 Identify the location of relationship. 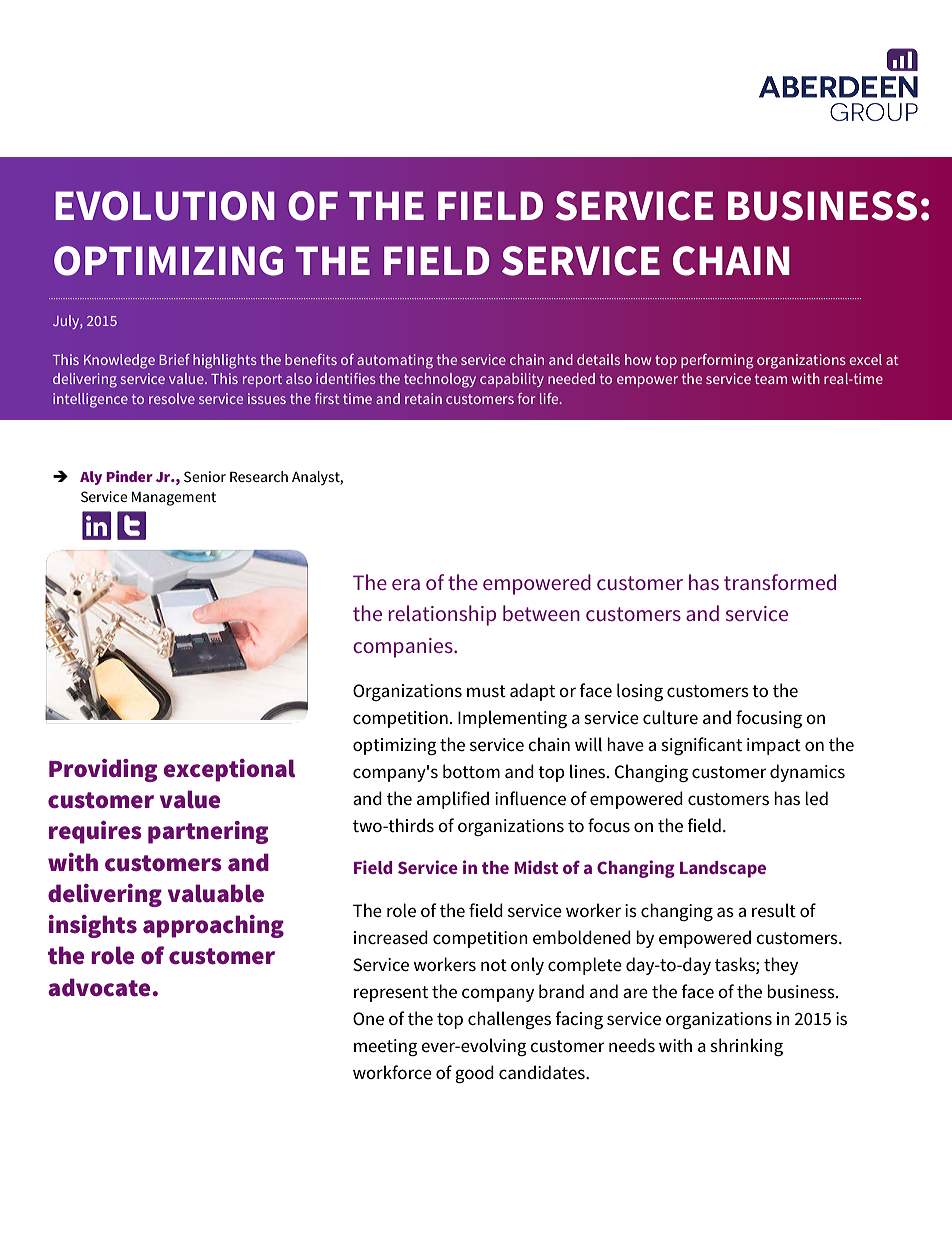
(442, 615).
